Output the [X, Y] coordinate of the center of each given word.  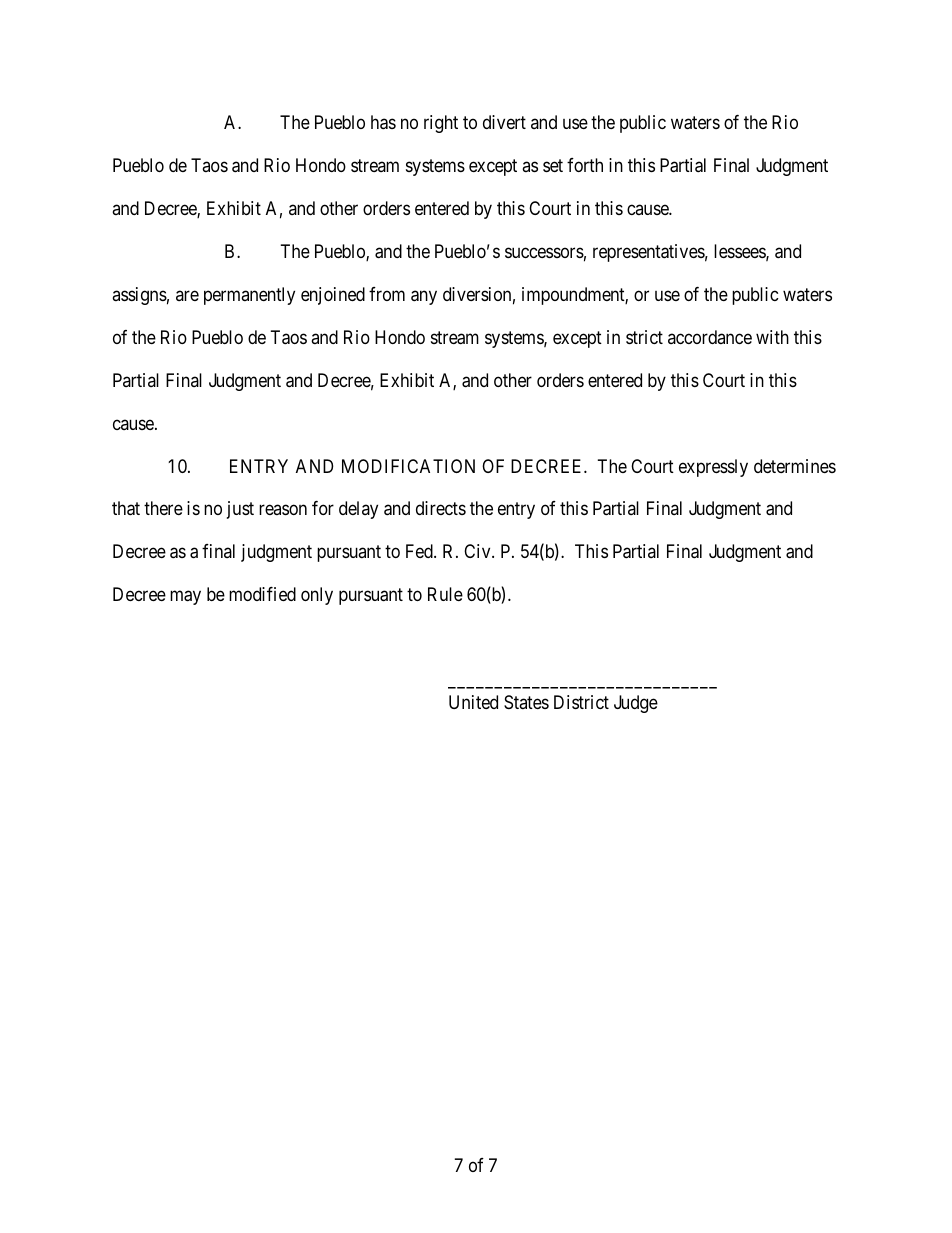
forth [585, 165]
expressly [713, 468]
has [383, 122]
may [185, 598]
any [424, 297]
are [187, 295]
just [240, 510]
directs [441, 508]
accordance [710, 337]
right [441, 124]
